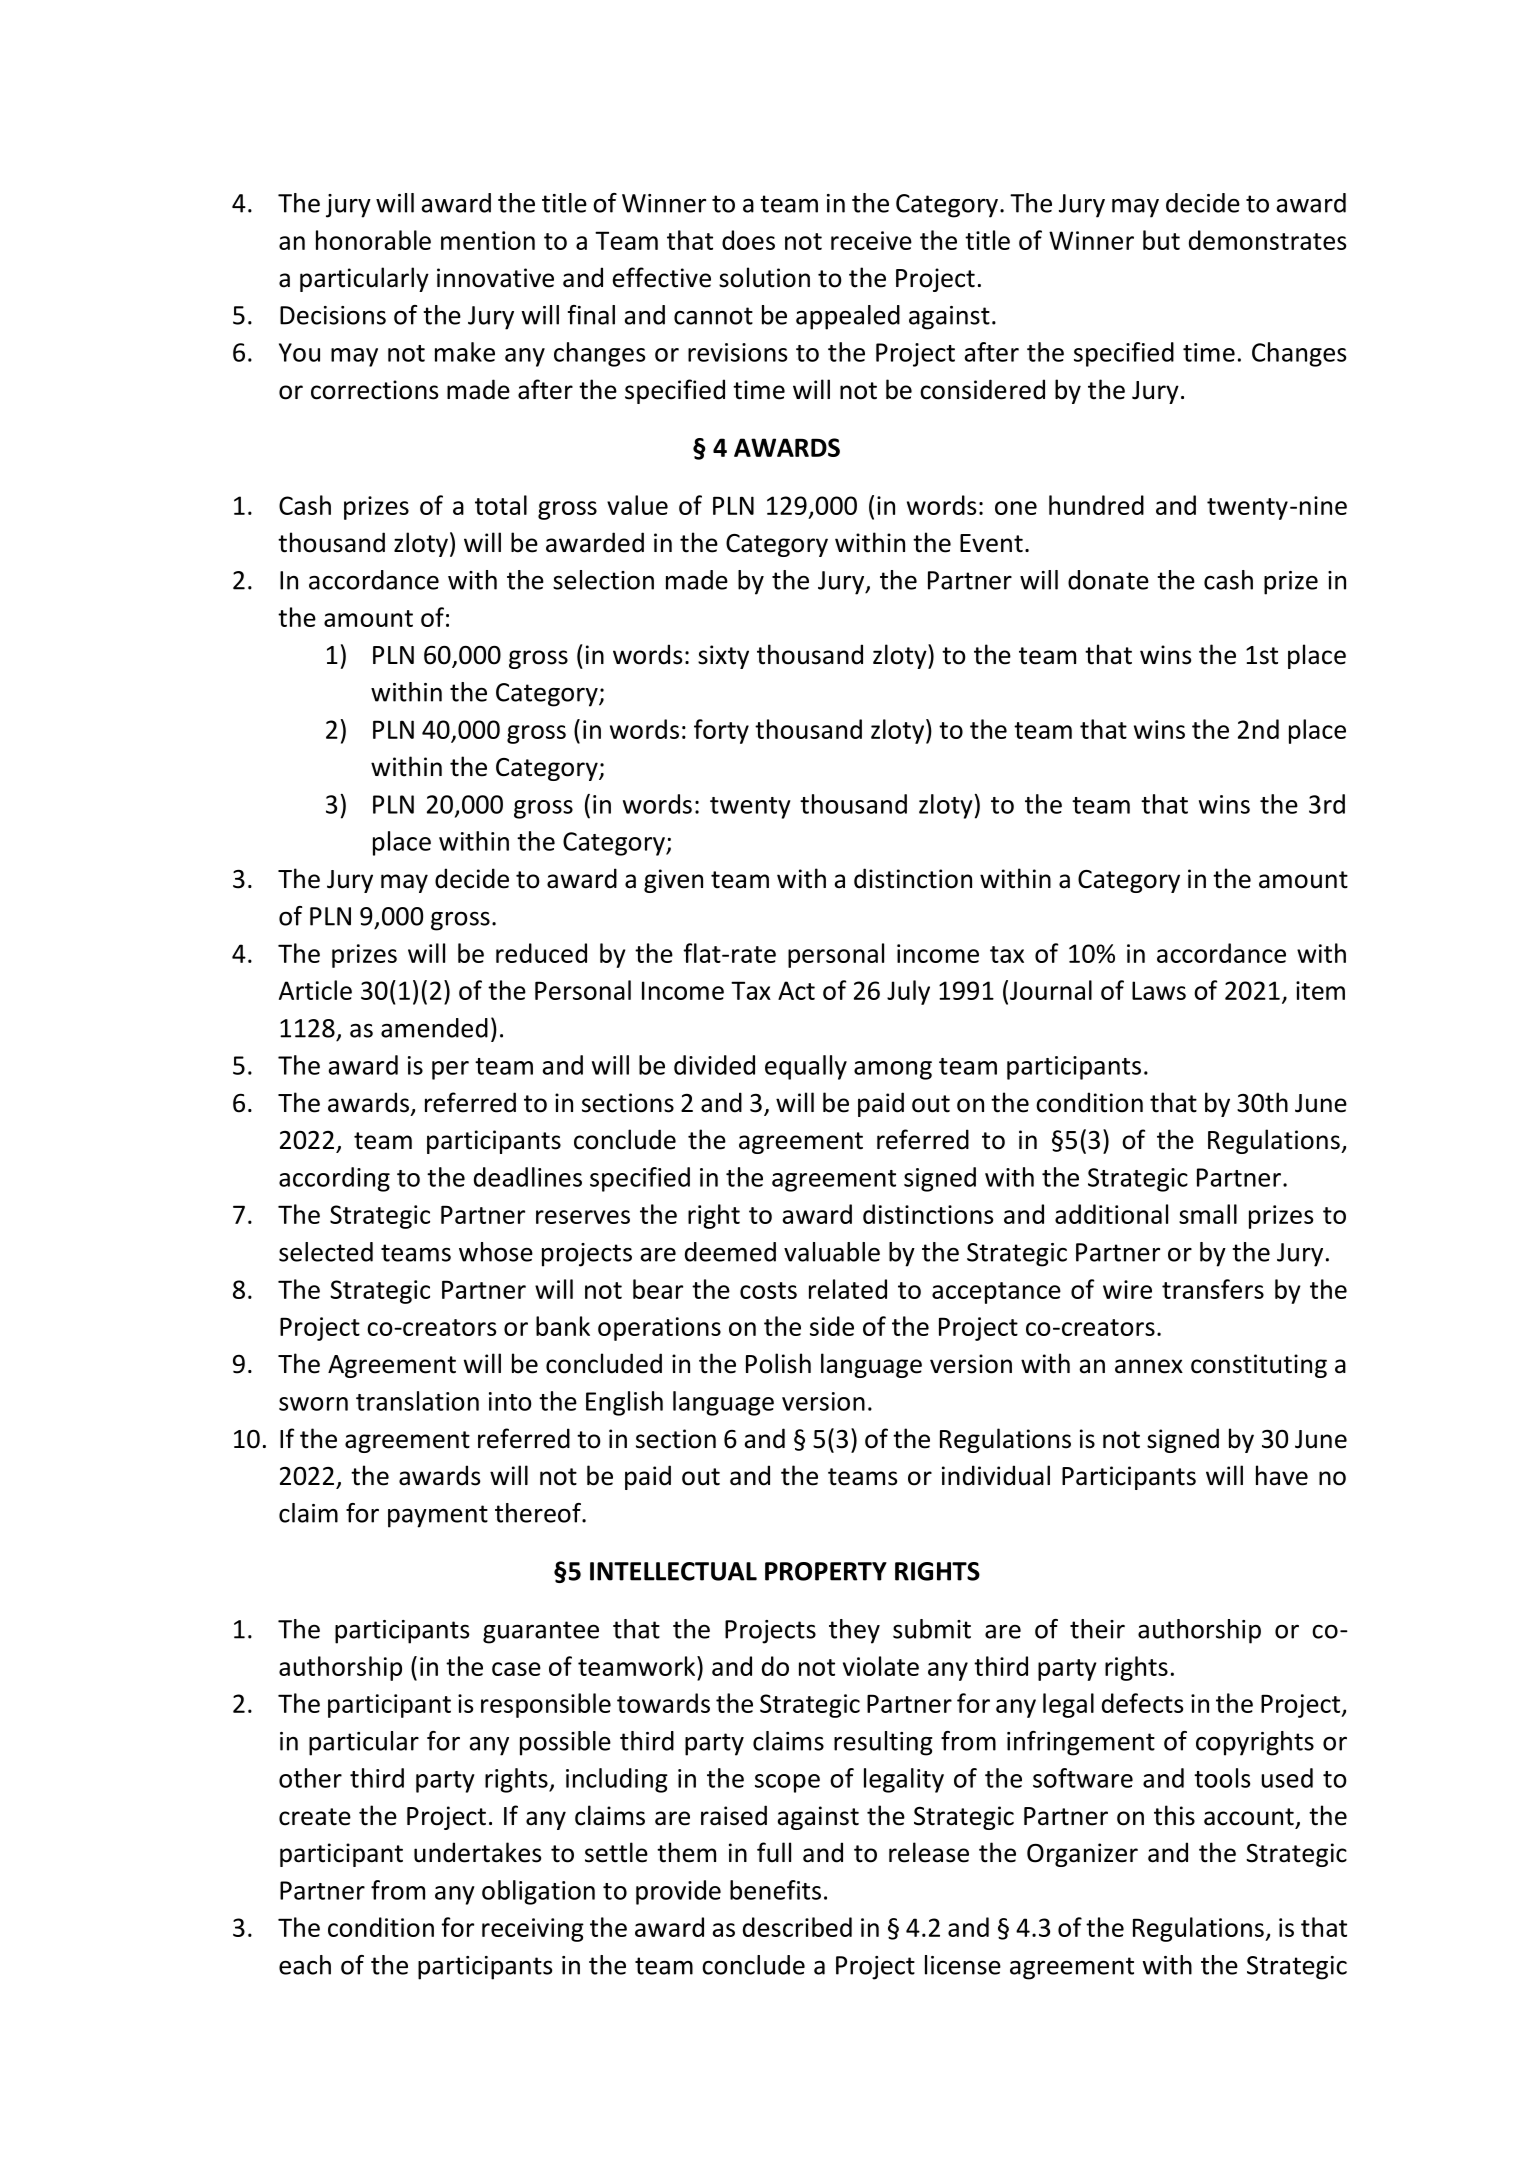 Image resolution: width=1533 pixels, height=2168 pixels. I want to click on undertakes, so click(477, 1852).
